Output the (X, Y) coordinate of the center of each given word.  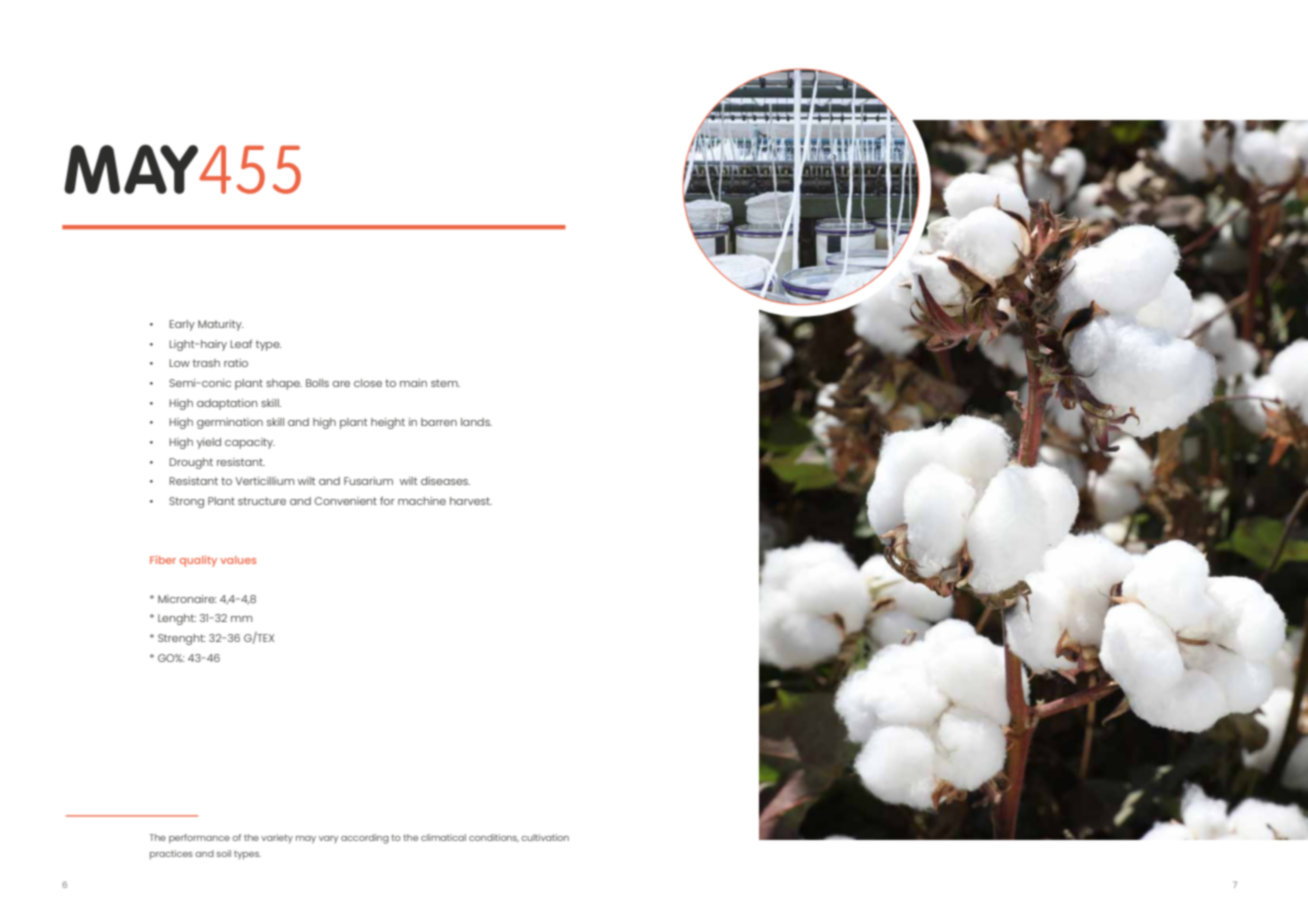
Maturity (221, 325)
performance (199, 838)
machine (422, 501)
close (368, 383)
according (365, 839)
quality (198, 561)
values (238, 560)
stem (445, 383)
